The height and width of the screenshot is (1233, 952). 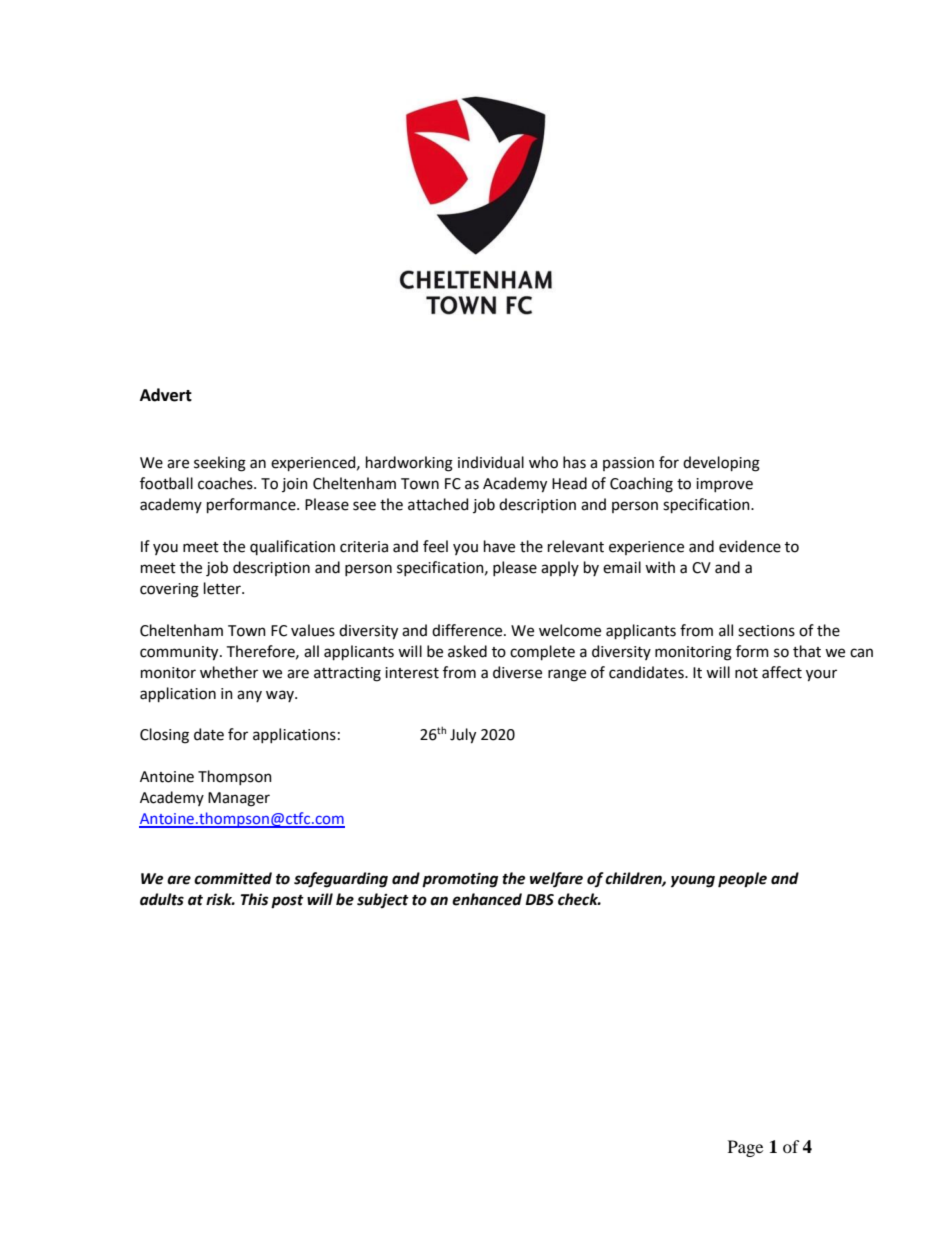 What do you see at coordinates (220, 464) in the screenshot?
I see `seeking` at bounding box center [220, 464].
